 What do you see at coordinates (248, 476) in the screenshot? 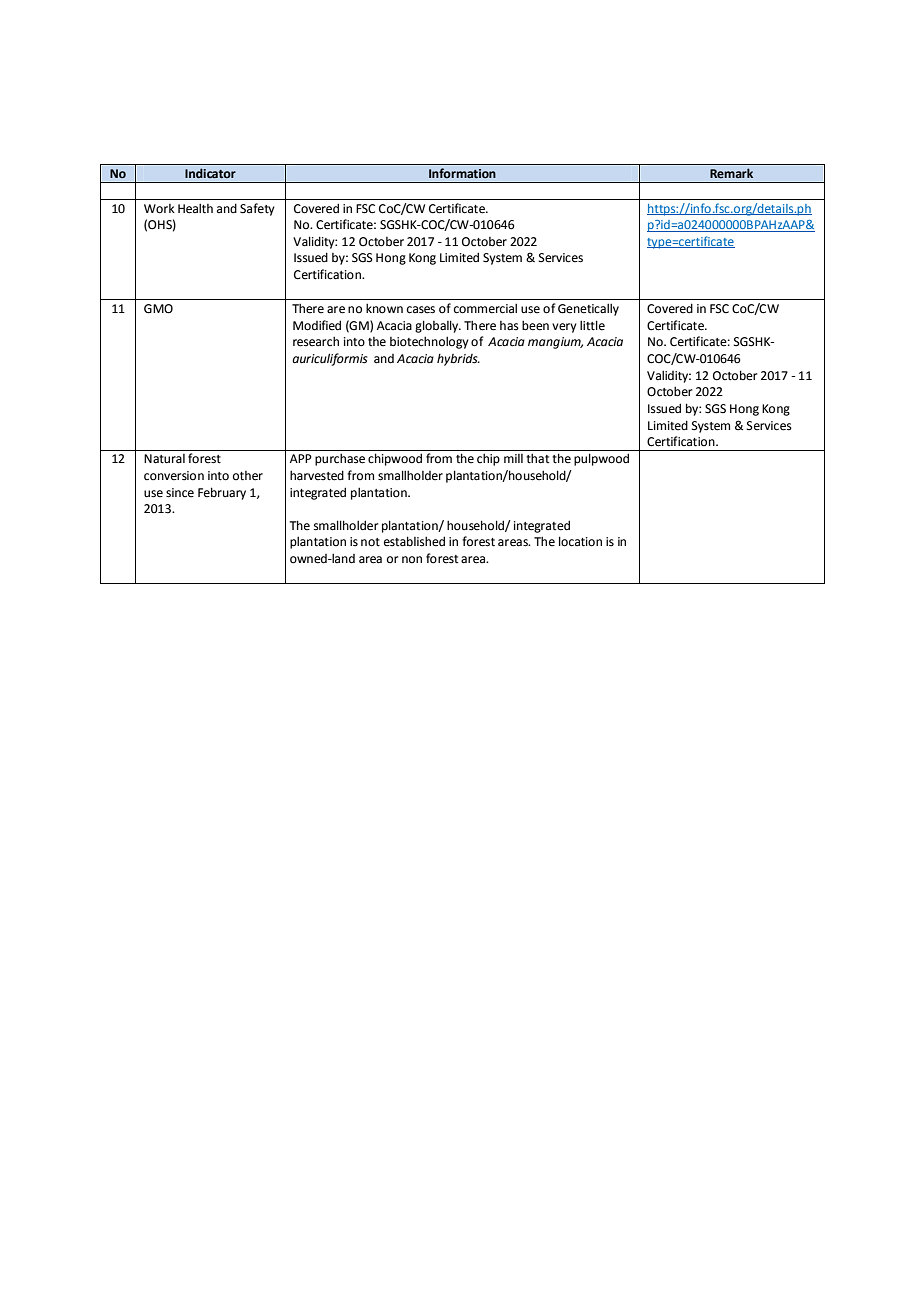
I see `other` at bounding box center [248, 476].
